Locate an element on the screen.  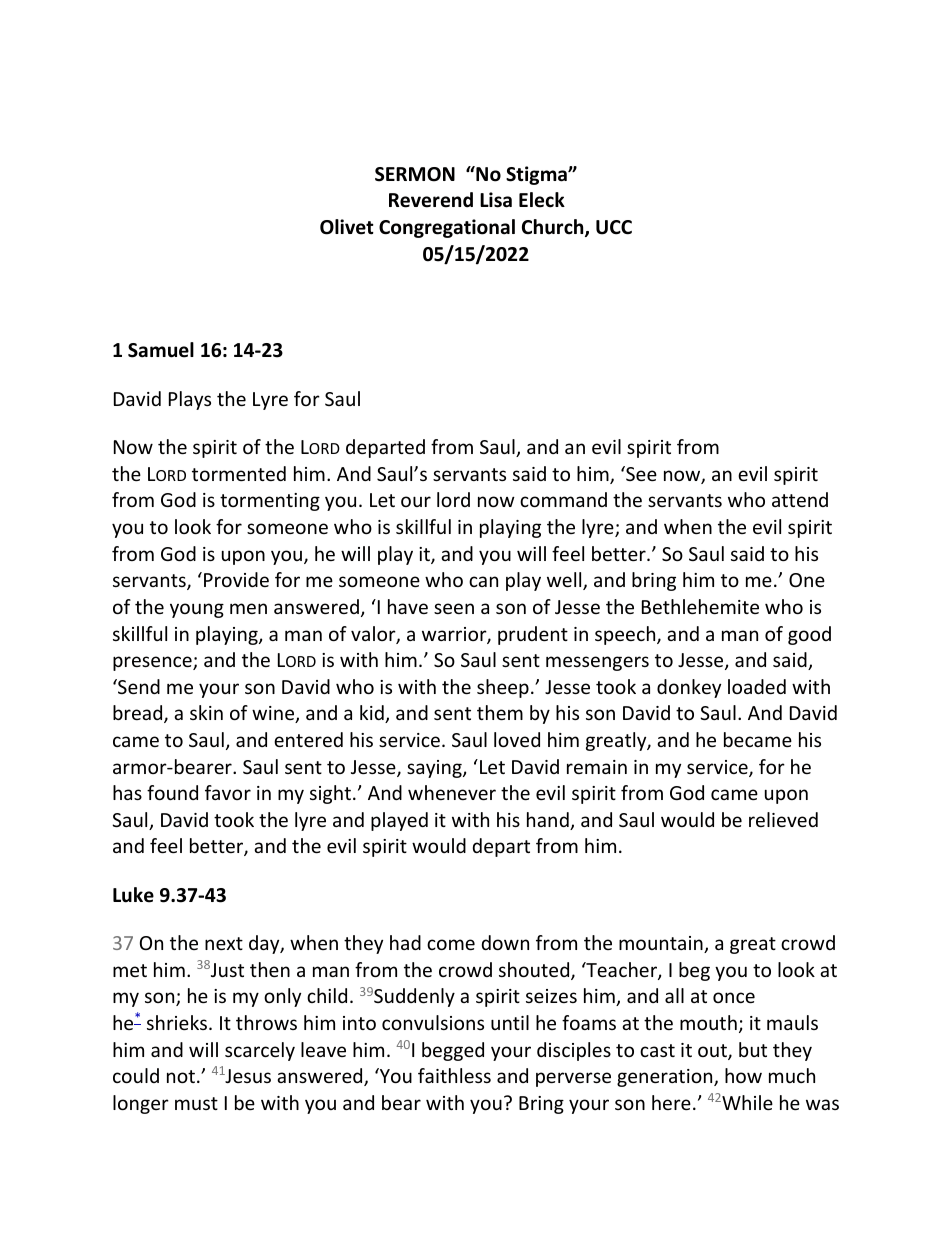
good is located at coordinates (809, 635).
